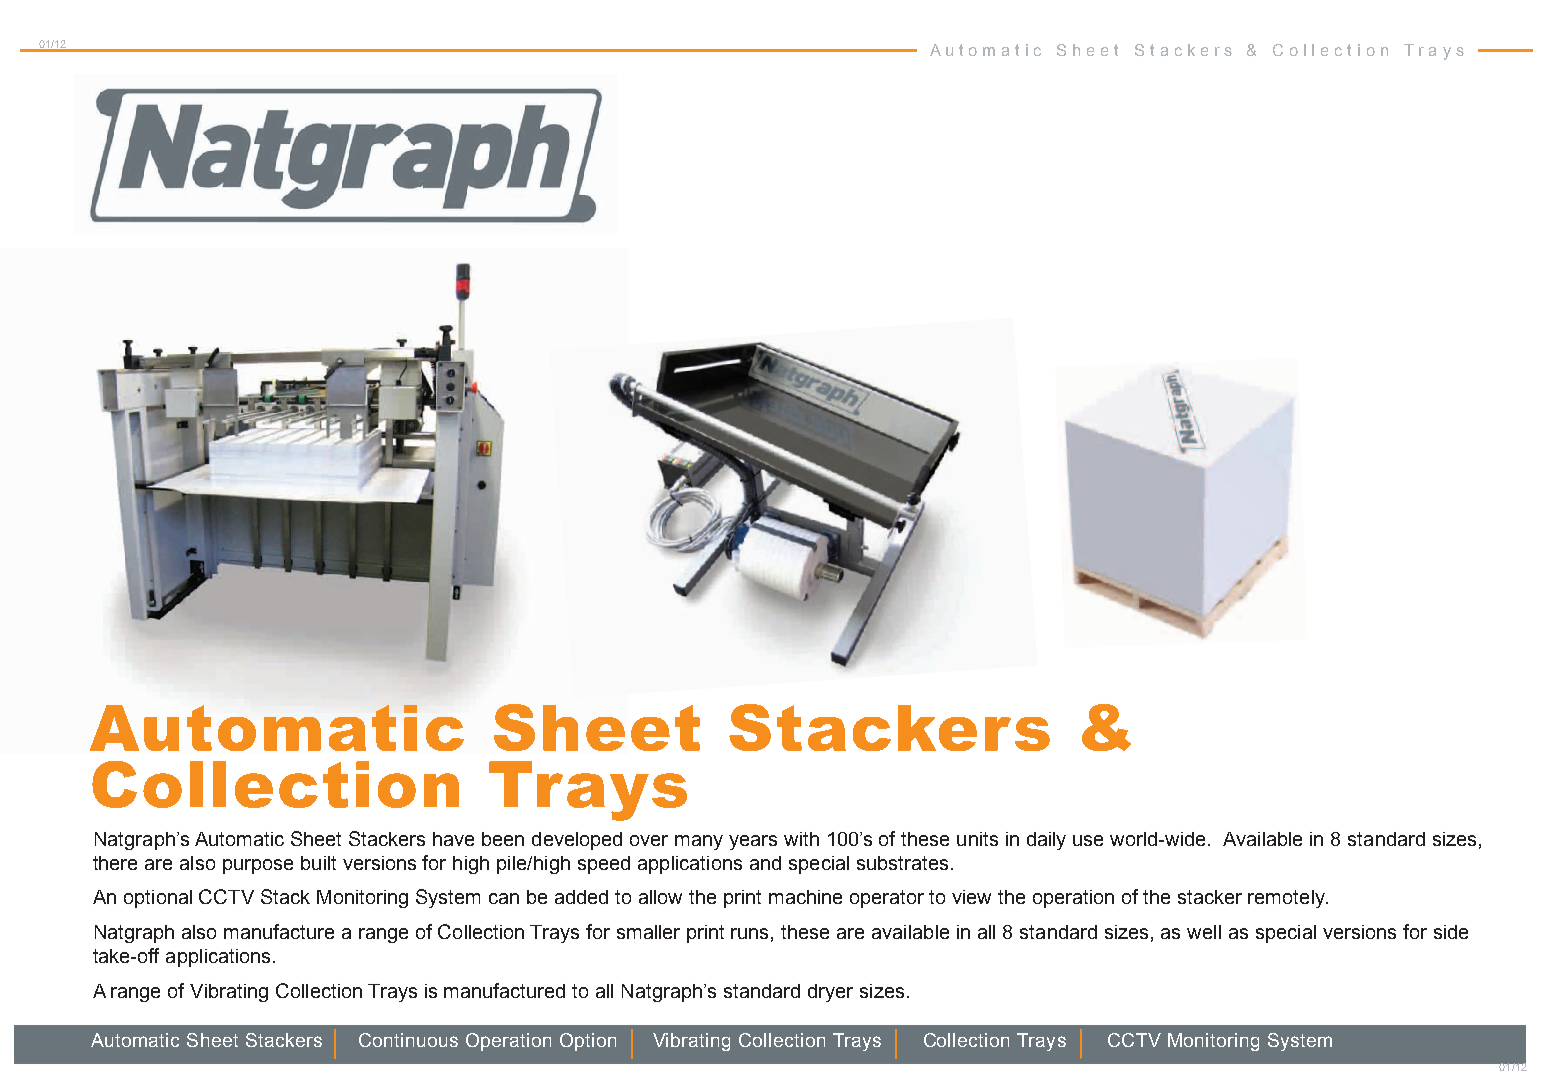  I want to click on side, so click(1451, 932).
